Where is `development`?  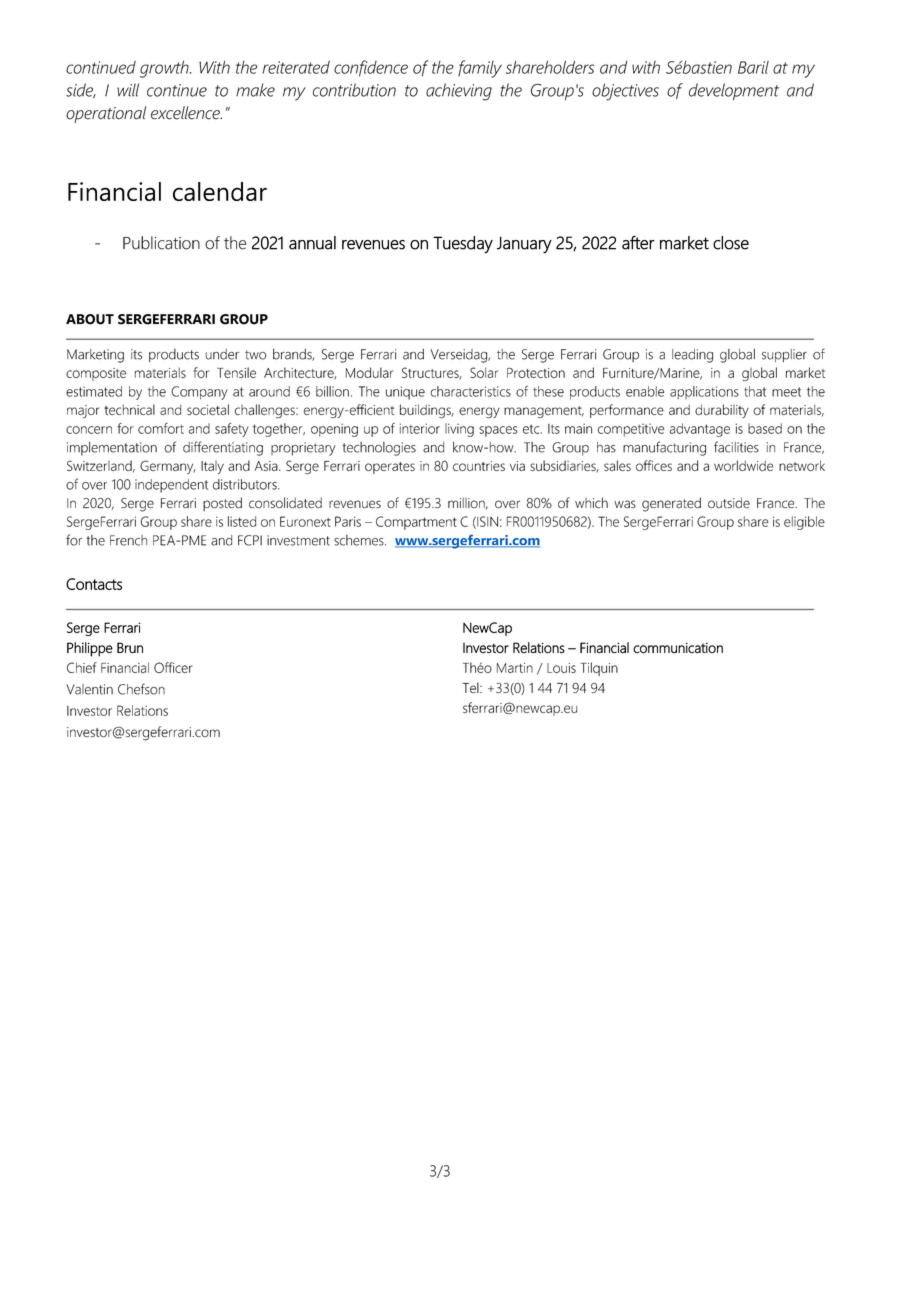
development is located at coordinates (734, 91).
